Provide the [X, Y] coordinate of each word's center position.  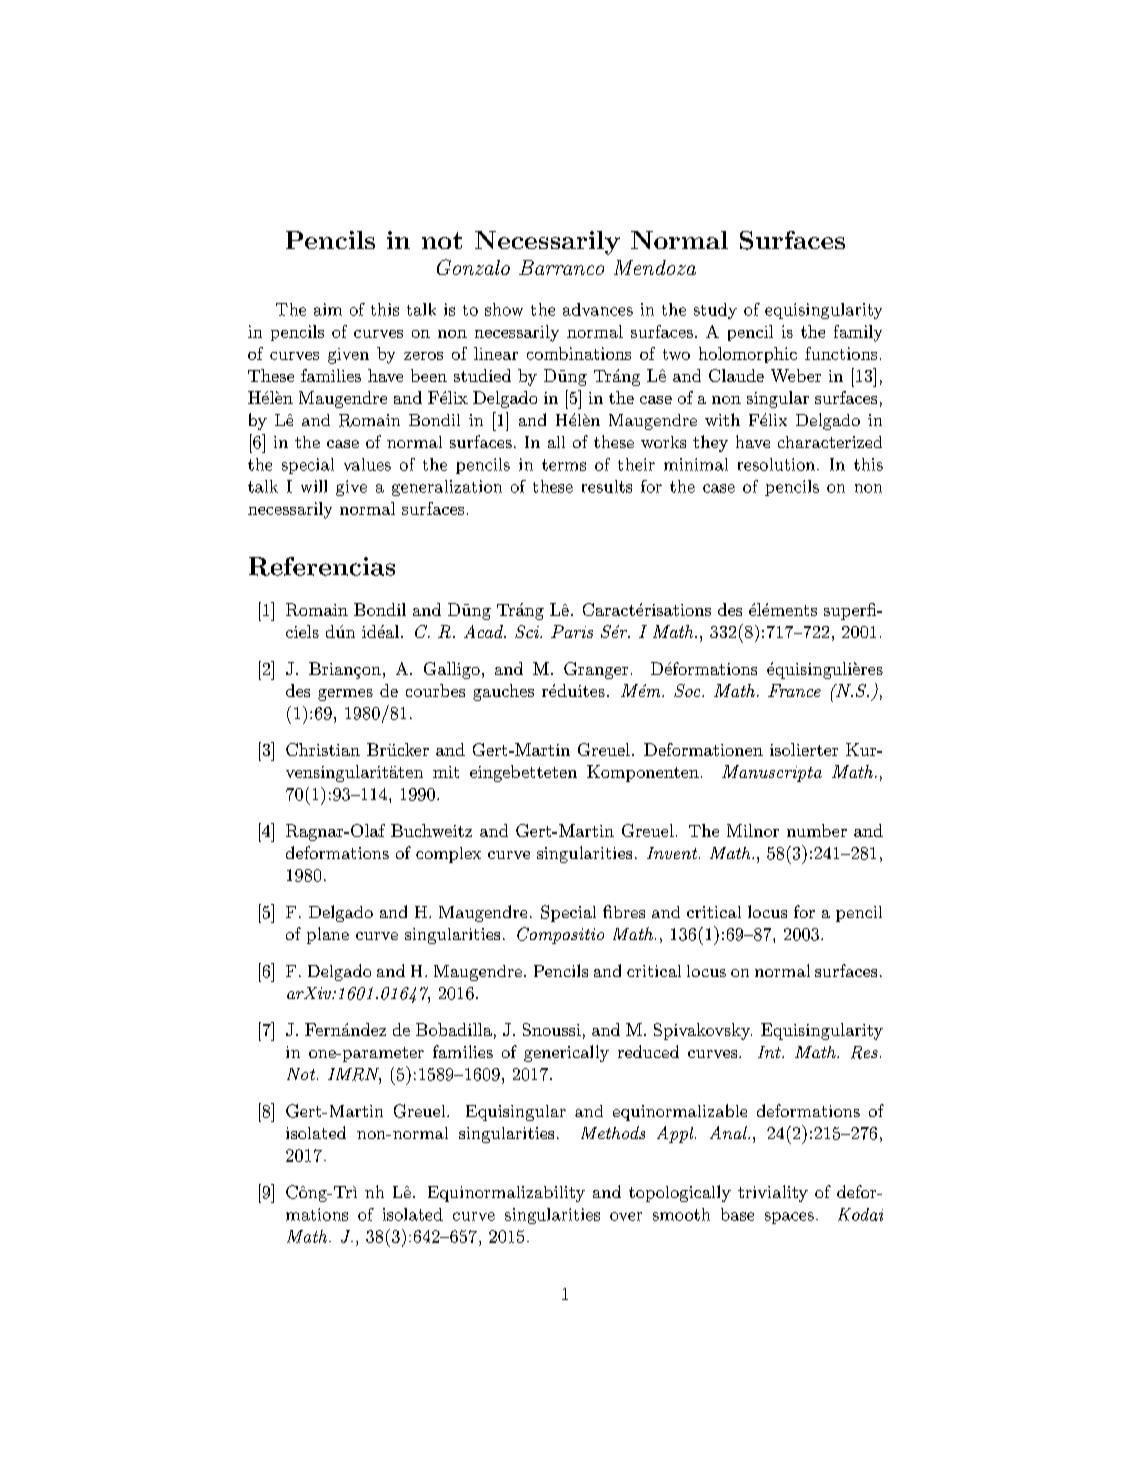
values [367, 464]
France [794, 690]
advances [598, 309]
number [817, 830]
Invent [673, 853]
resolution [776, 464]
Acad [484, 631]
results [607, 486]
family [858, 333]
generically [566, 1053]
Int [770, 1052]
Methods [613, 1132]
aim [328, 309]
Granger [596, 670]
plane [328, 935]
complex [448, 855]
